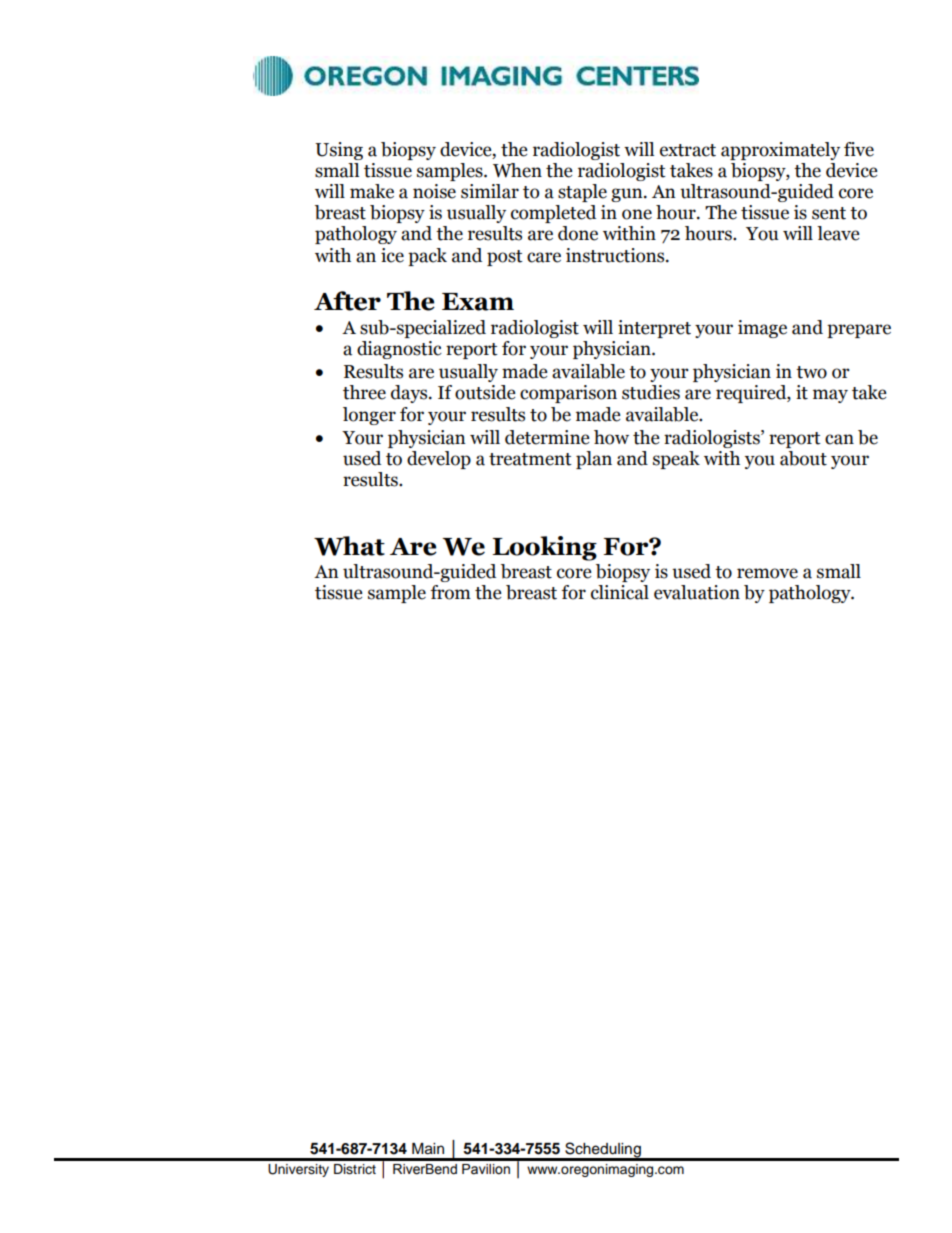  What do you see at coordinates (603, 1151) in the screenshot?
I see `Scheduling` at bounding box center [603, 1151].
